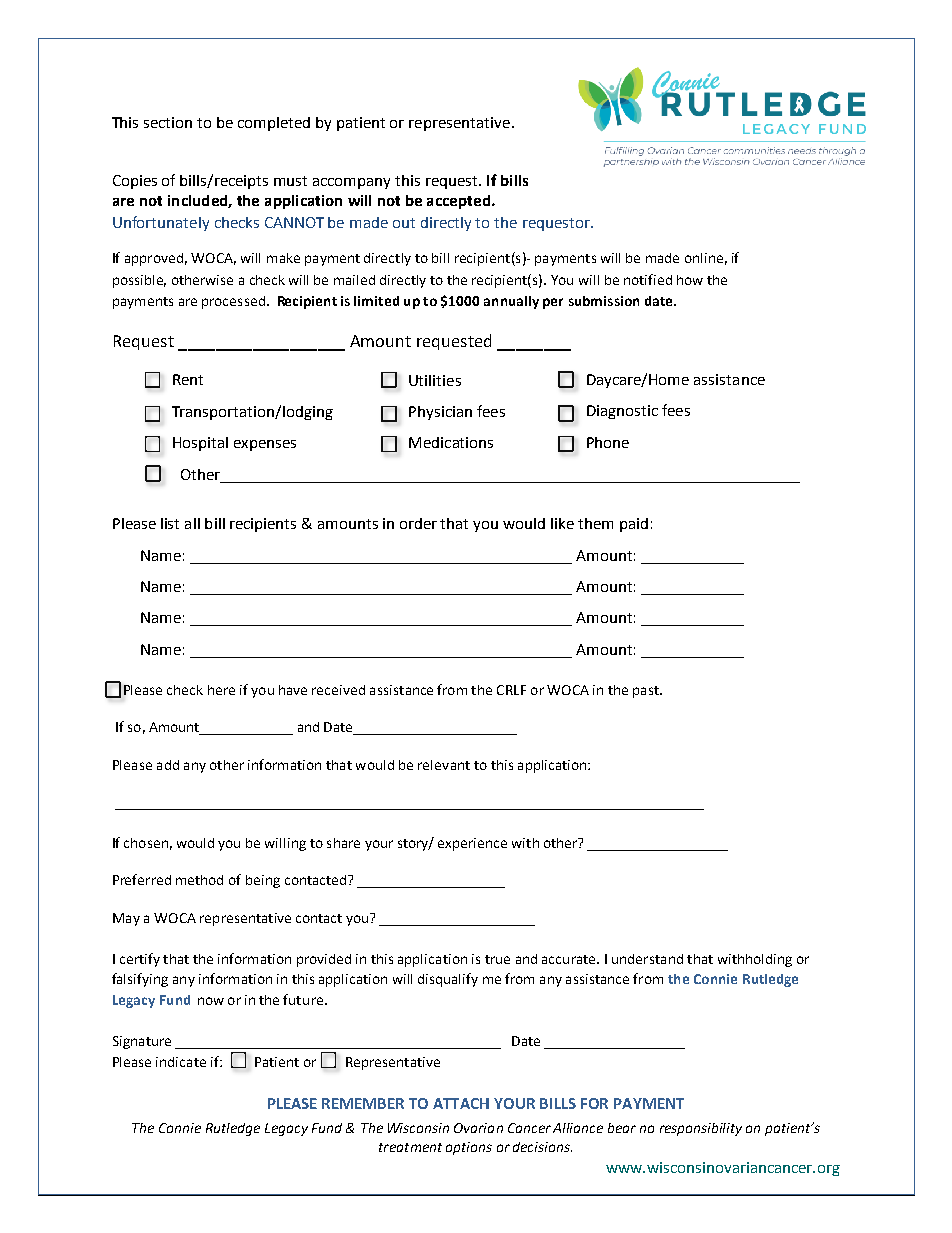  Describe the element at coordinates (168, 765) in the screenshot. I see `add` at that location.
